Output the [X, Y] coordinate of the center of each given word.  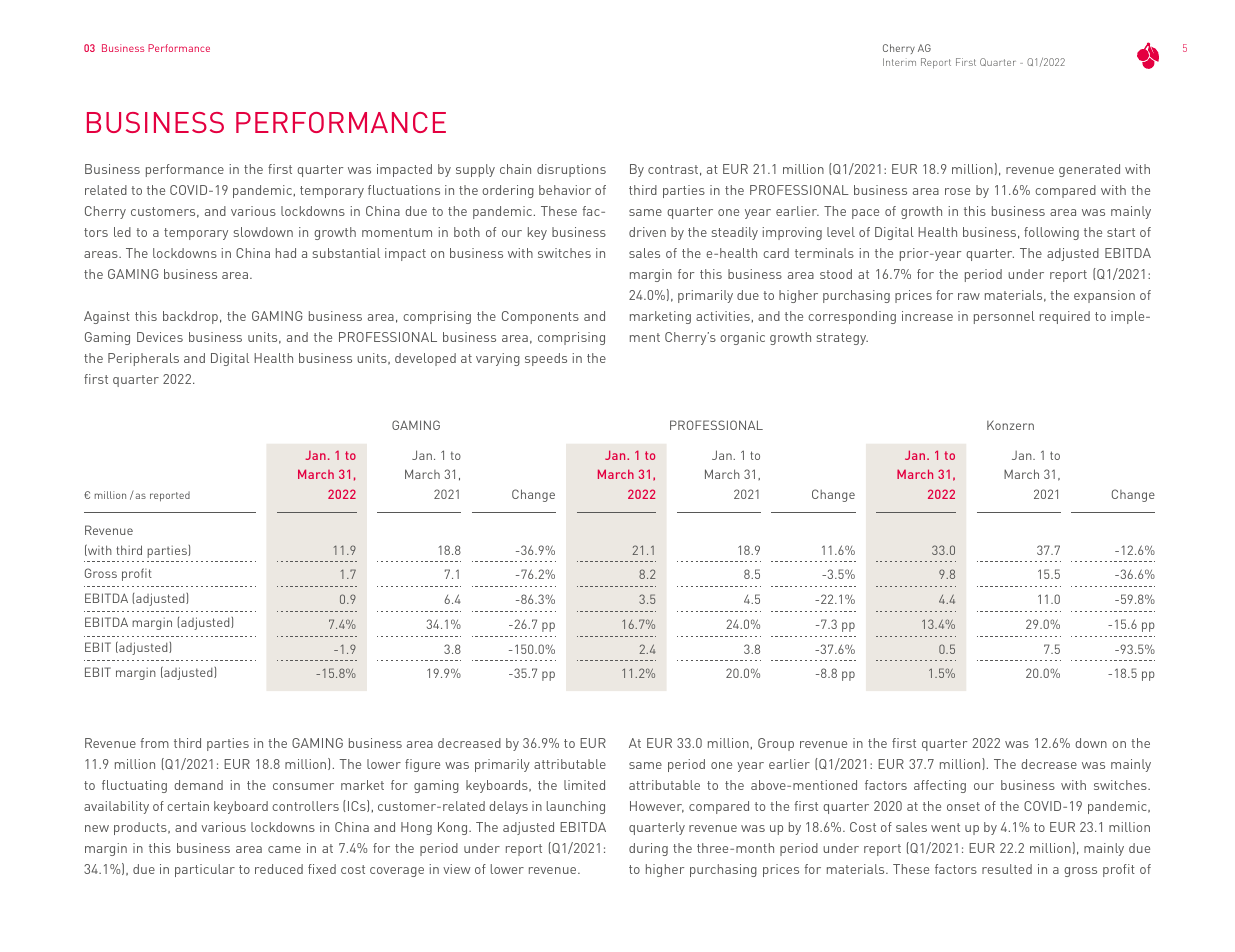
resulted [1007, 869]
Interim [899, 62]
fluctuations [404, 190]
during [648, 849]
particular [205, 870]
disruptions [571, 170]
